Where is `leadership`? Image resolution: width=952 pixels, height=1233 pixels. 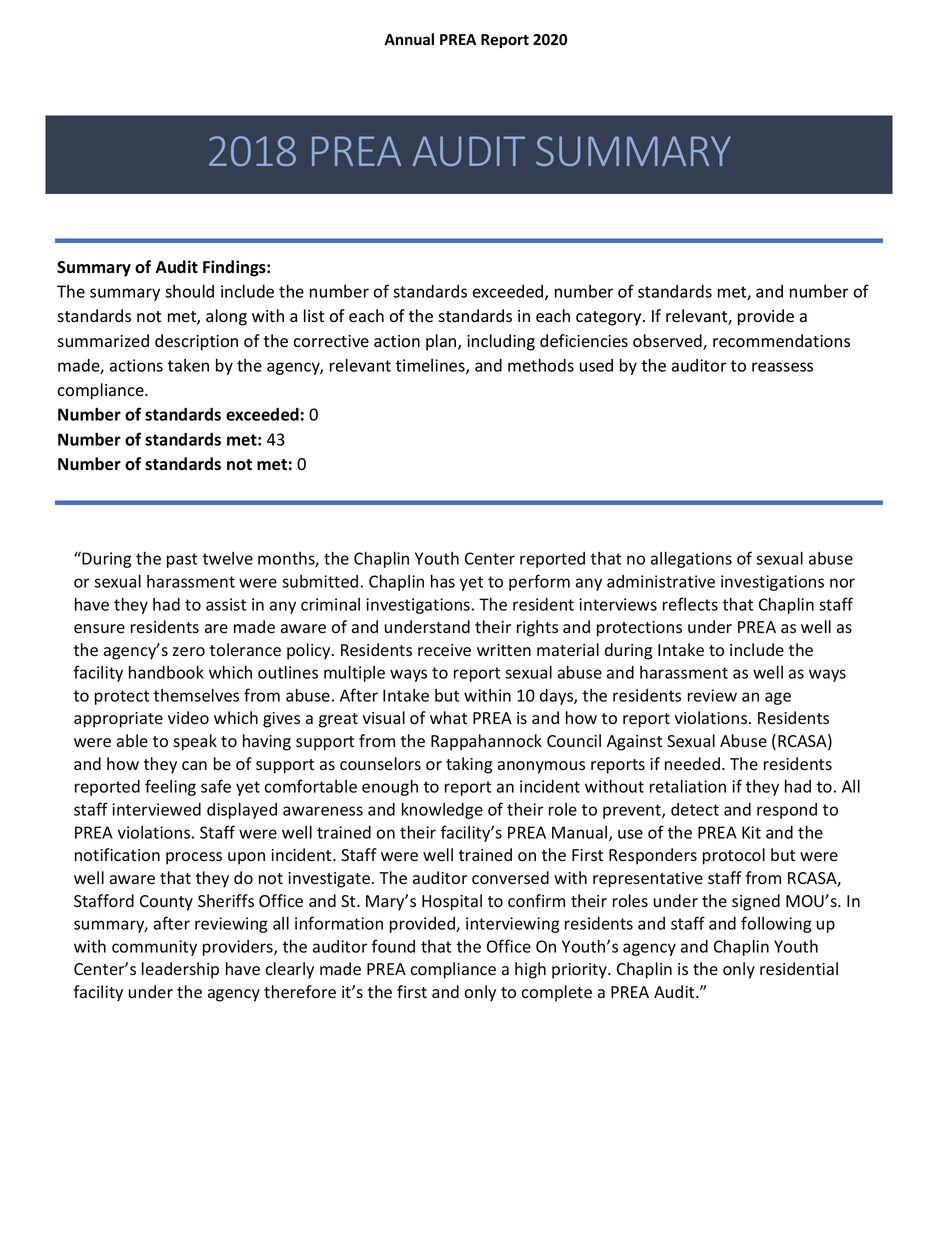 leadership is located at coordinates (180, 970).
